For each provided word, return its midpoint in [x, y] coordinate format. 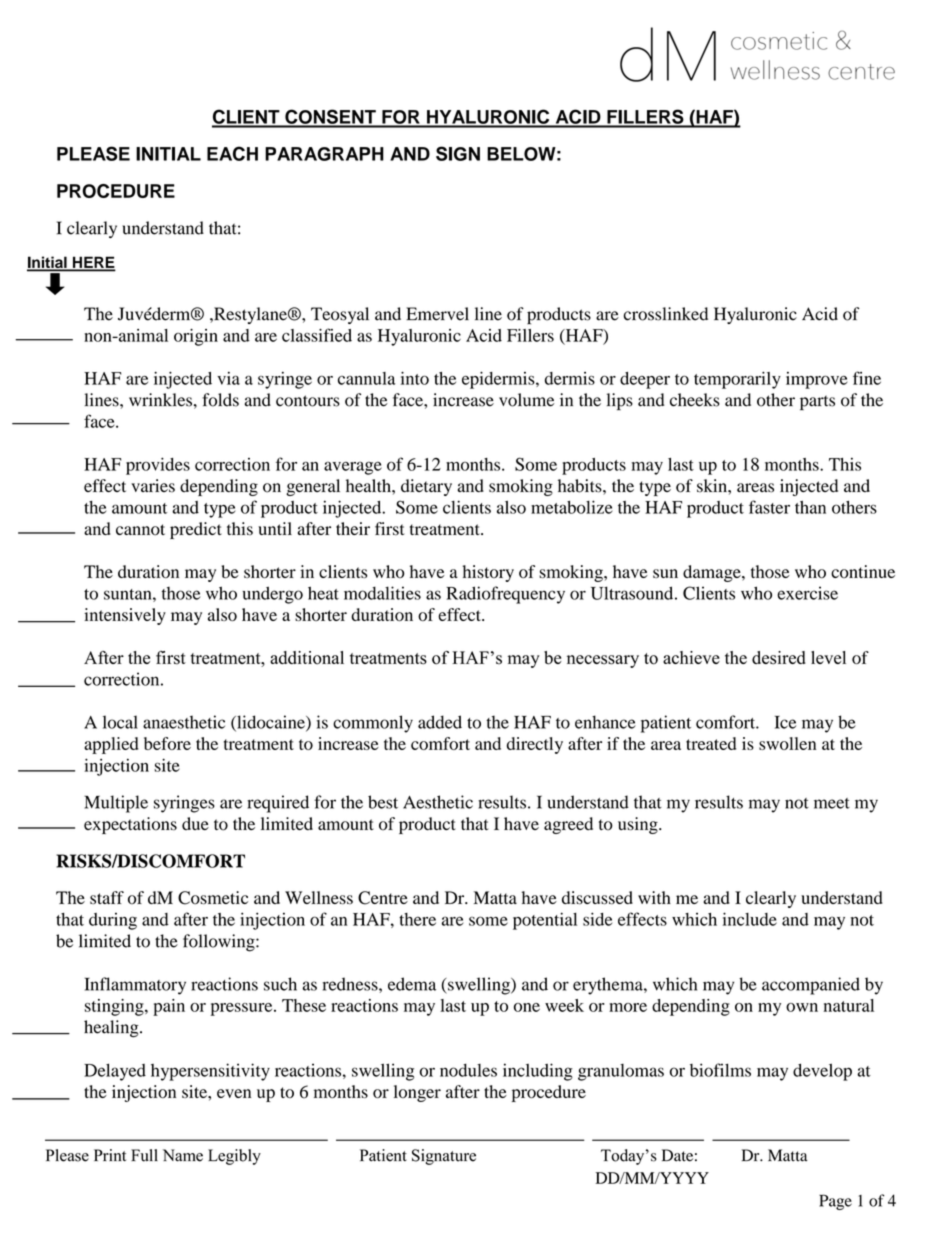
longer [417, 1093]
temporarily [737, 380]
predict [196, 530]
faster [769, 507]
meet [832, 803]
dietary [426, 487]
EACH [232, 153]
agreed [568, 825]
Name [183, 1155]
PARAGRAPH [324, 154]
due [195, 823]
